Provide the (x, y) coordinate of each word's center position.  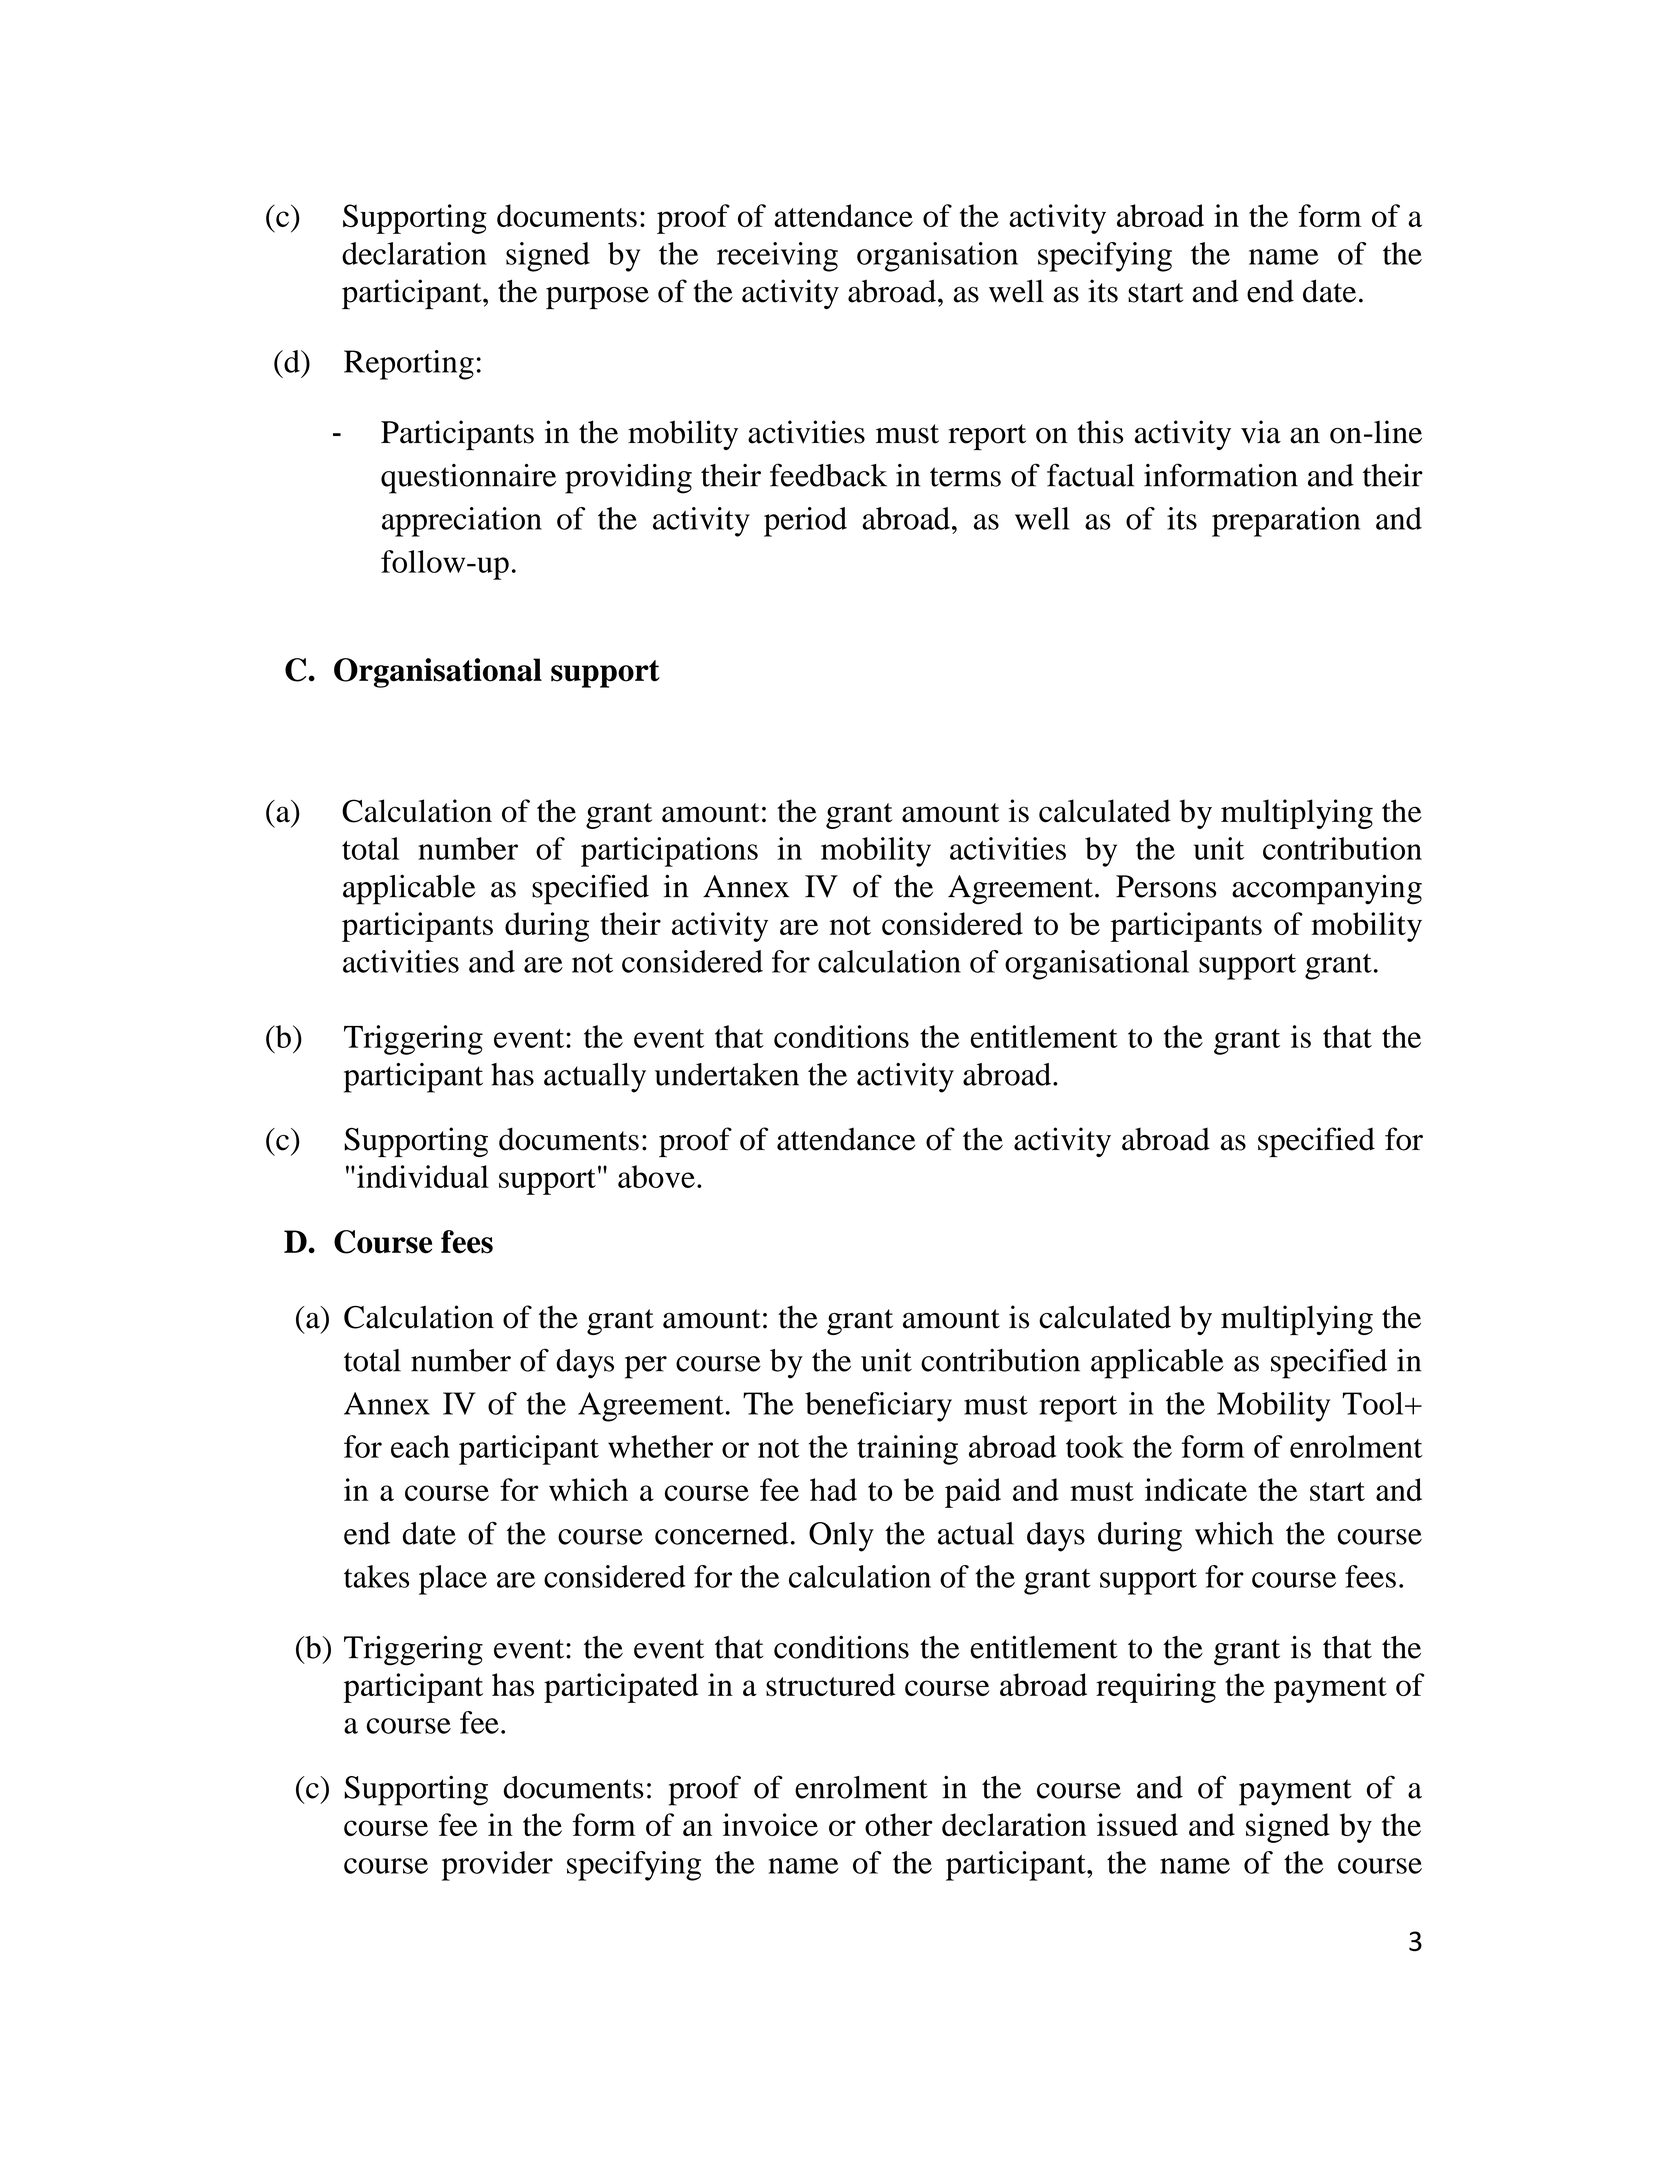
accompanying (1327, 889)
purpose (597, 298)
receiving (777, 257)
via (1261, 432)
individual (423, 1176)
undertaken (727, 1074)
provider (497, 1866)
